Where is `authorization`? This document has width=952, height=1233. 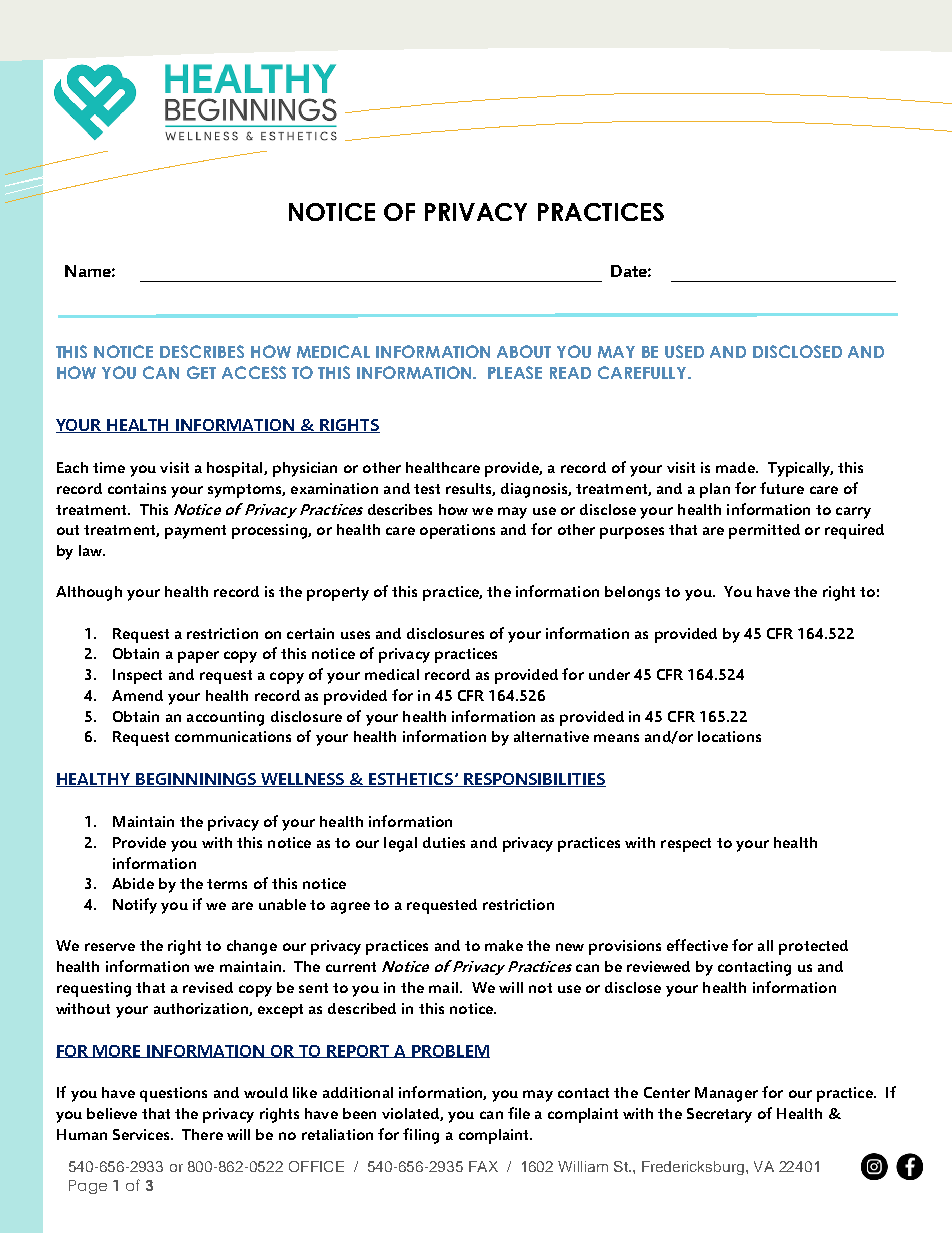 authorization is located at coordinates (202, 1009).
